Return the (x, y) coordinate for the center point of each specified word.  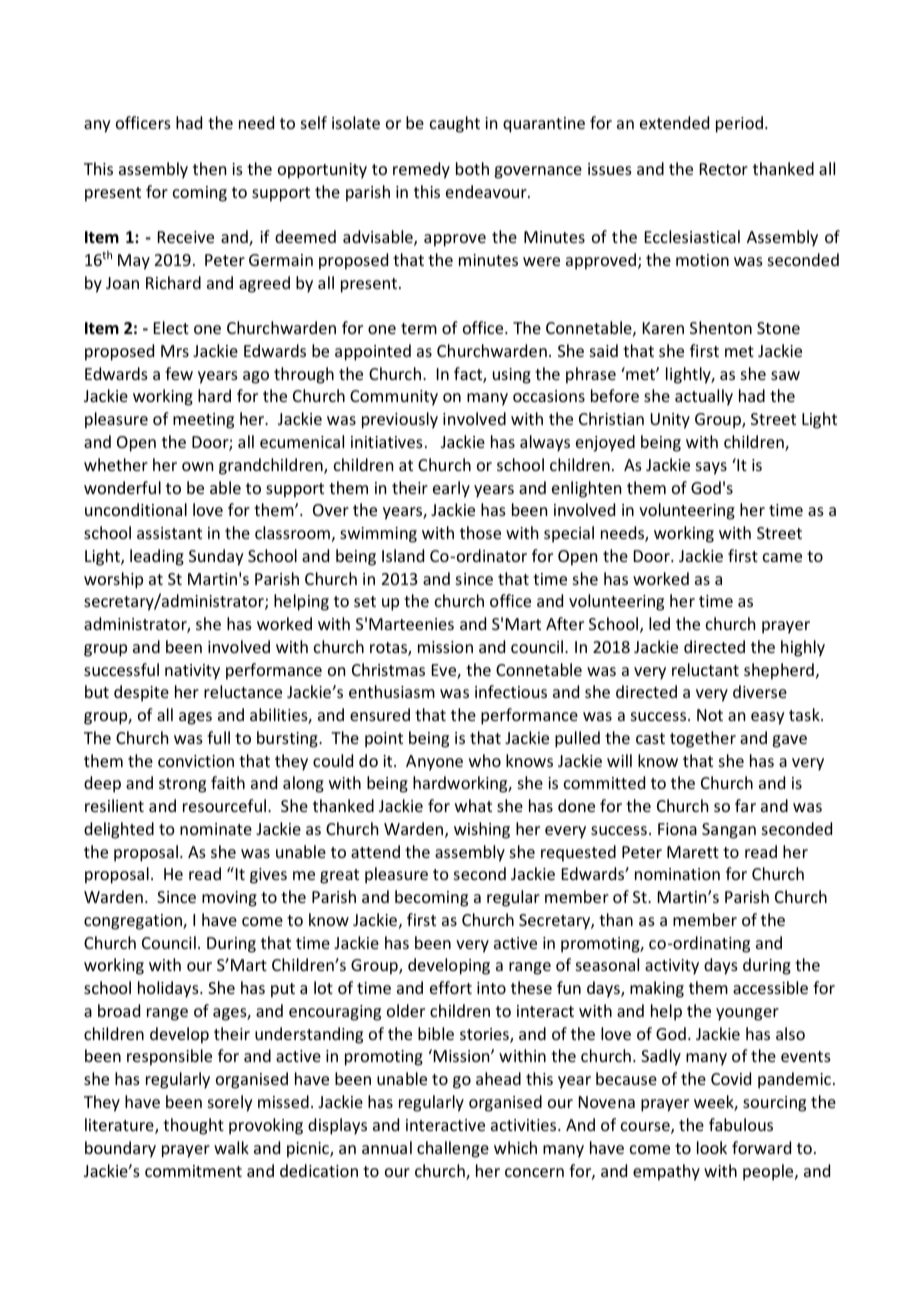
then (209, 168)
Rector (724, 169)
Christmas (388, 669)
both (472, 168)
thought (193, 1126)
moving (229, 899)
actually (704, 397)
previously (400, 420)
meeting (203, 421)
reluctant (705, 669)
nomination (677, 874)
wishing (482, 830)
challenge (453, 1149)
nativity (192, 672)
